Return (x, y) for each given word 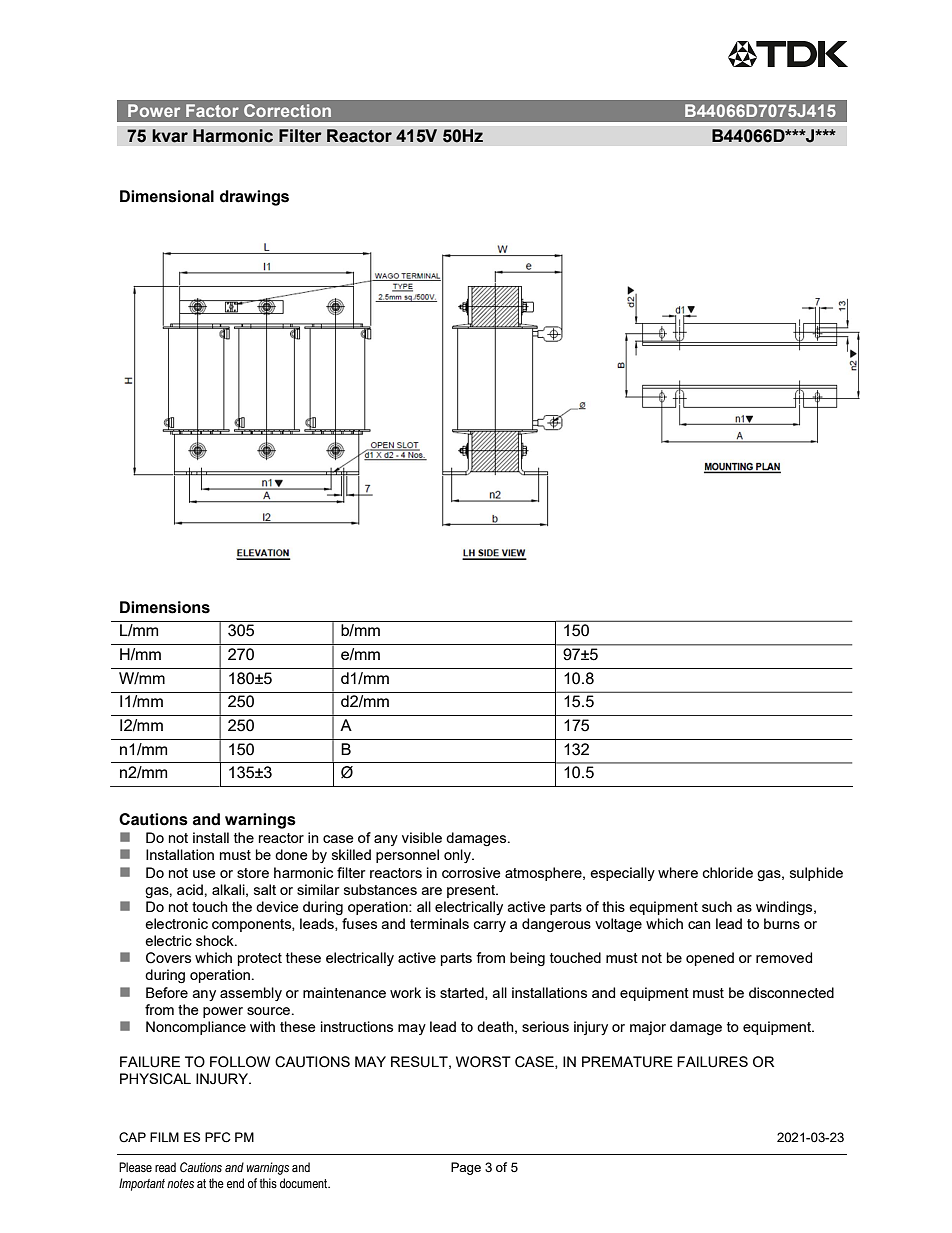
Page (466, 1168)
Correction (287, 110)
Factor (212, 110)
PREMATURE (627, 1062)
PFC (218, 1137)
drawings (254, 198)
